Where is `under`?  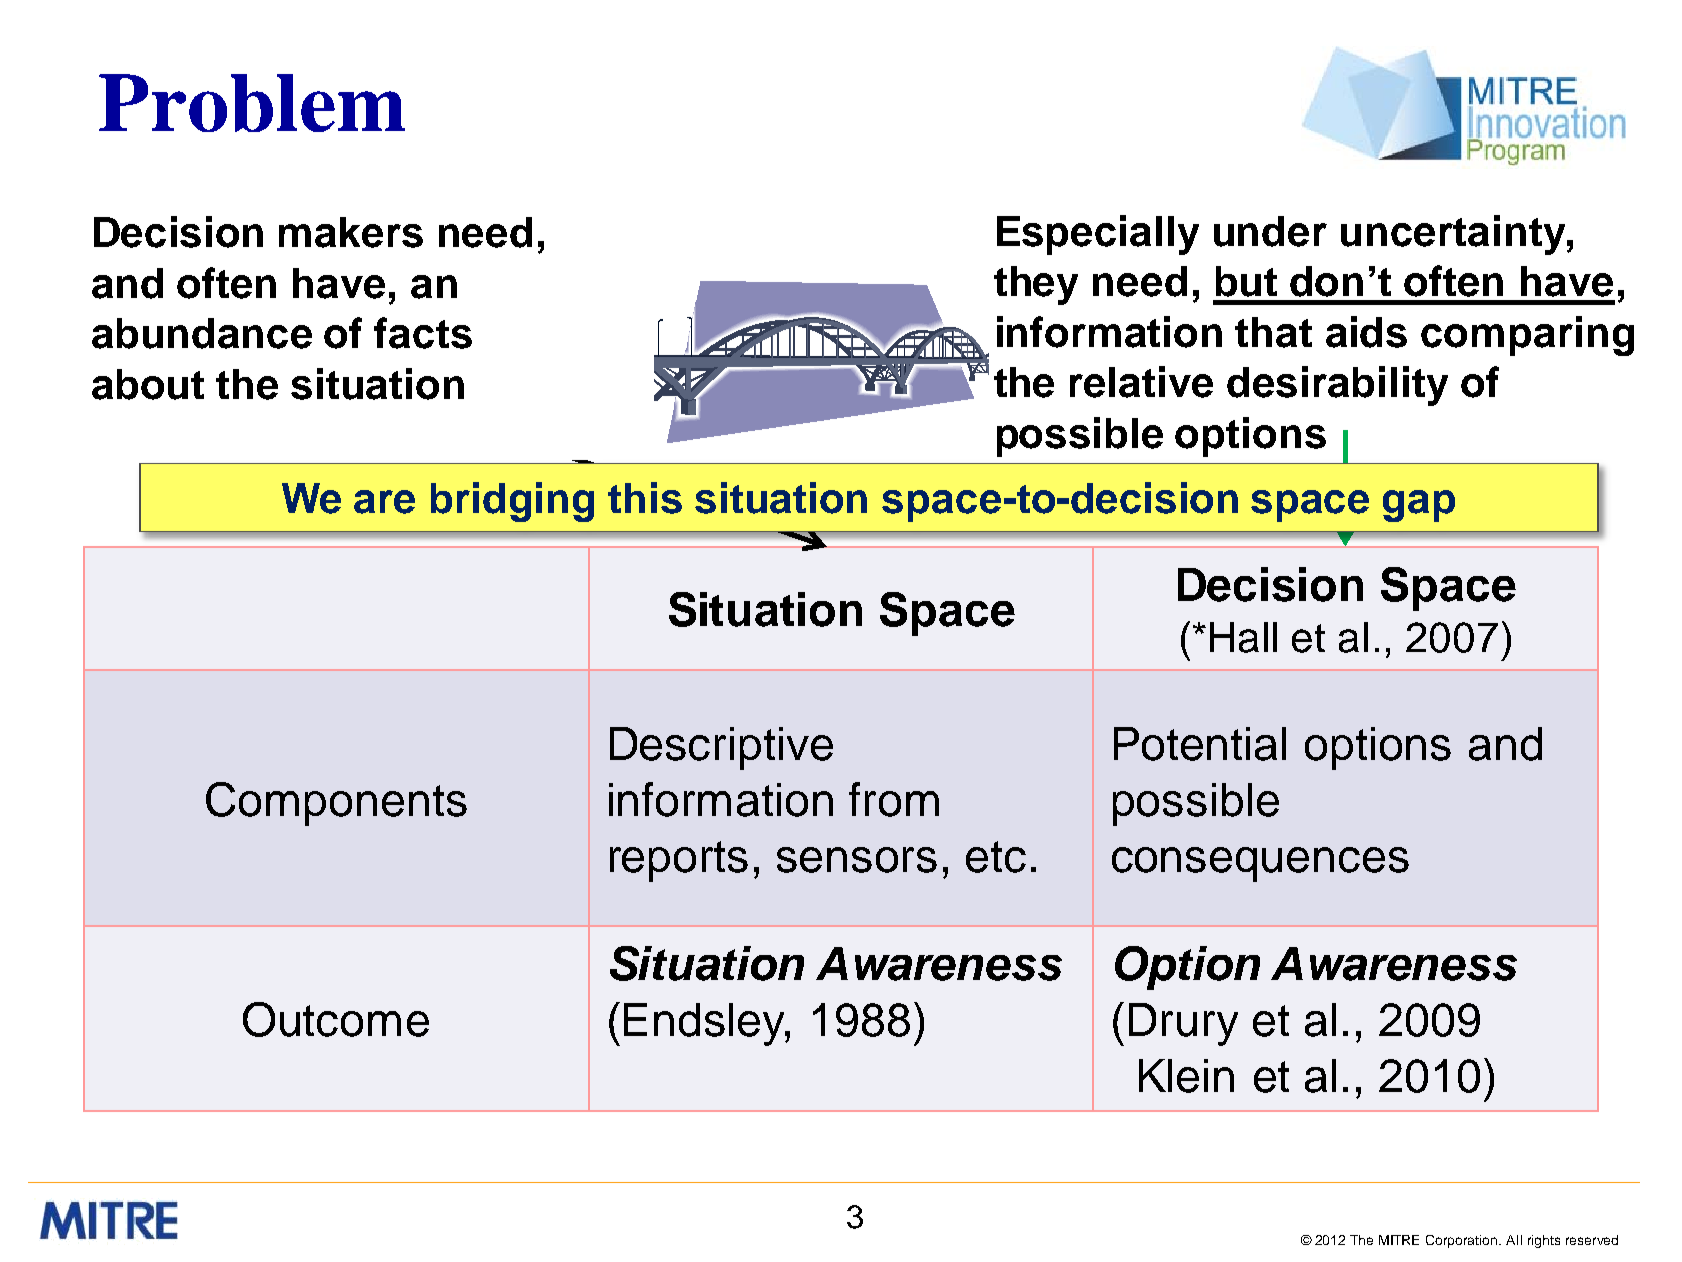
under is located at coordinates (1270, 231).
